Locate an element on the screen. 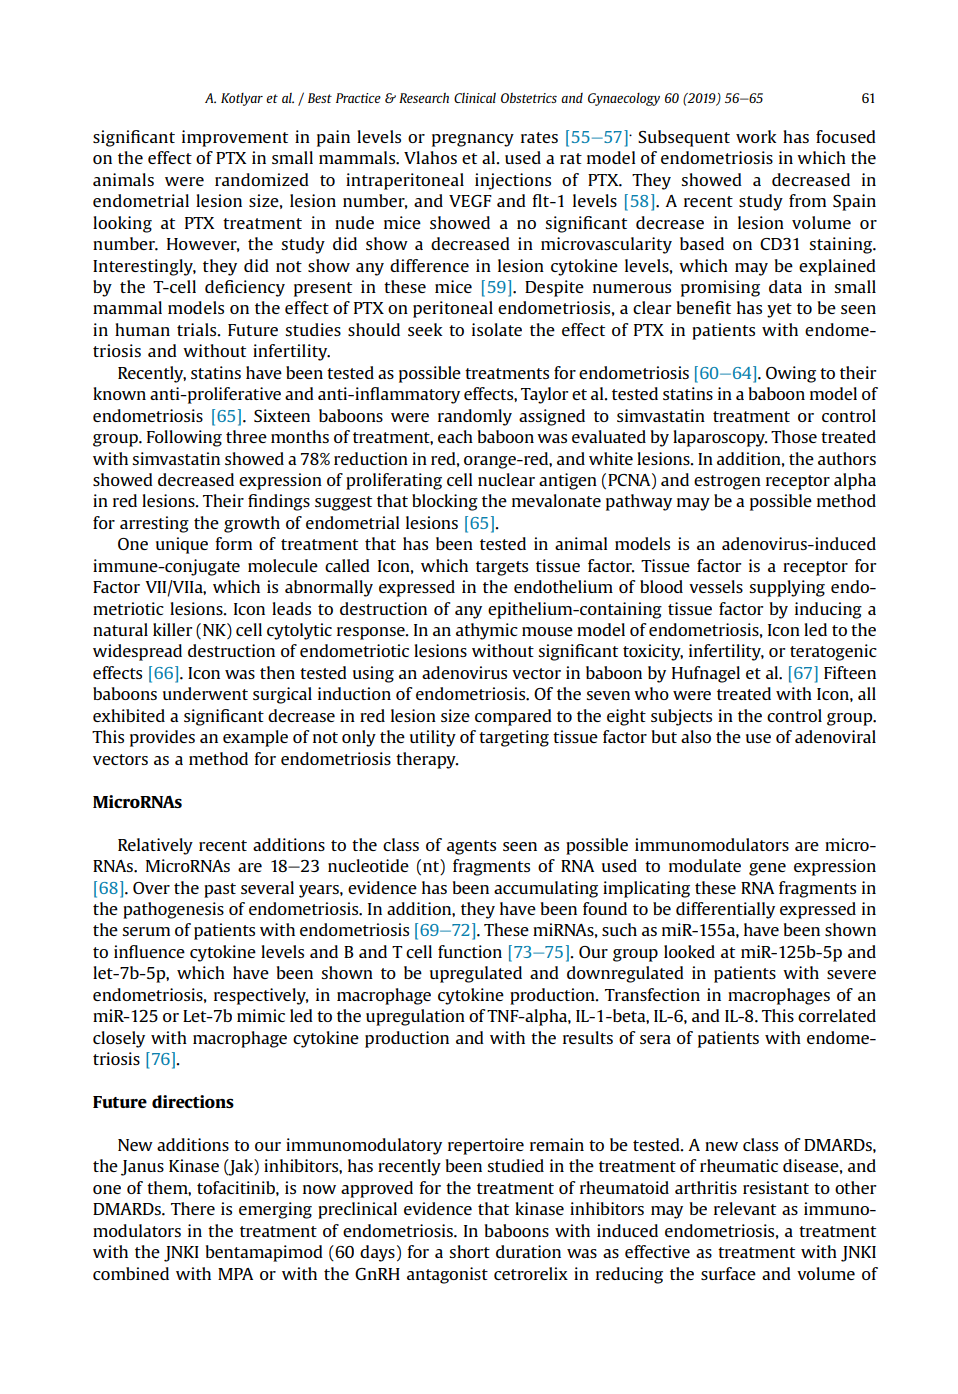  growth is located at coordinates (252, 524).
